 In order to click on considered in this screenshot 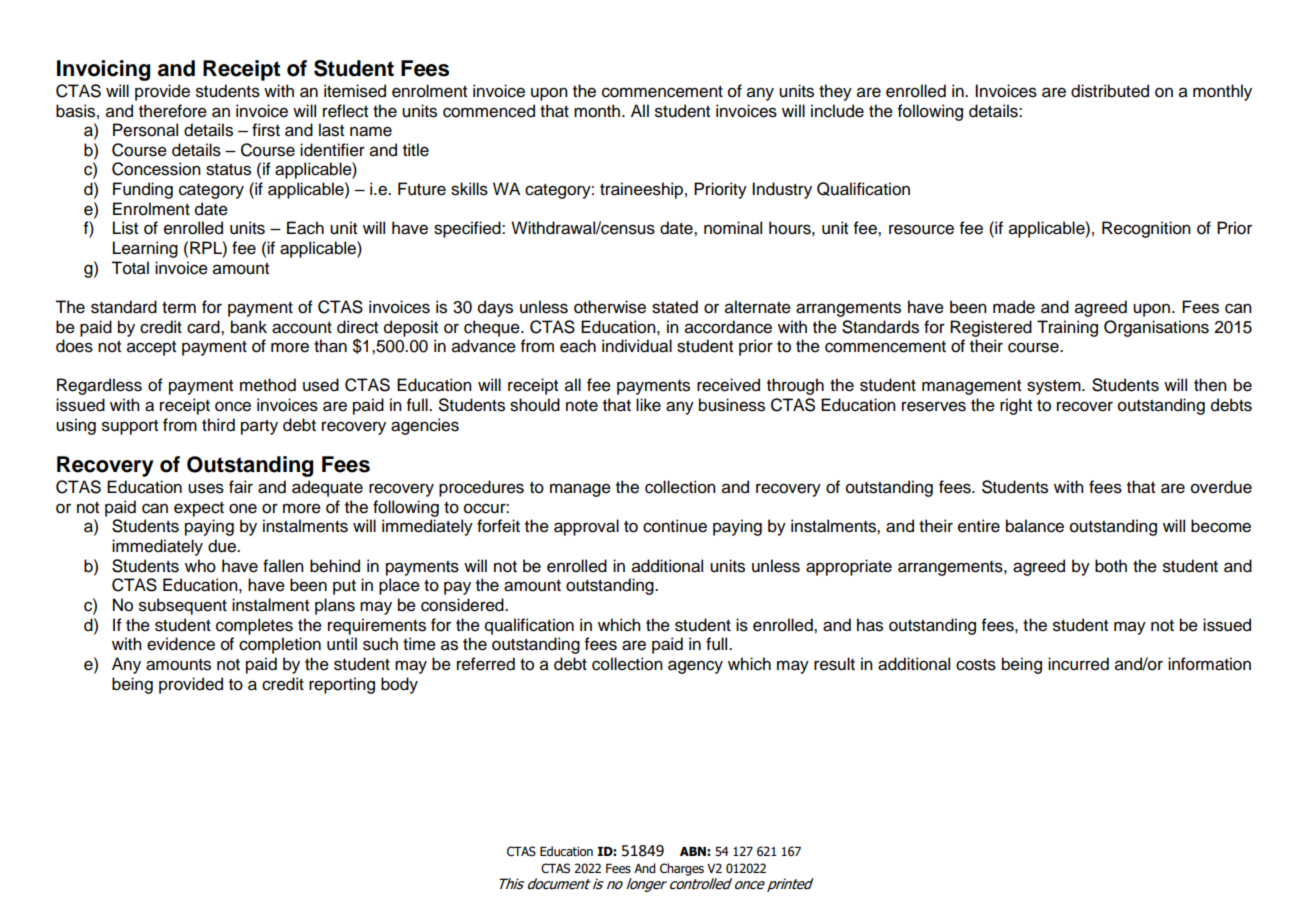, I will do `click(463, 605)`.
